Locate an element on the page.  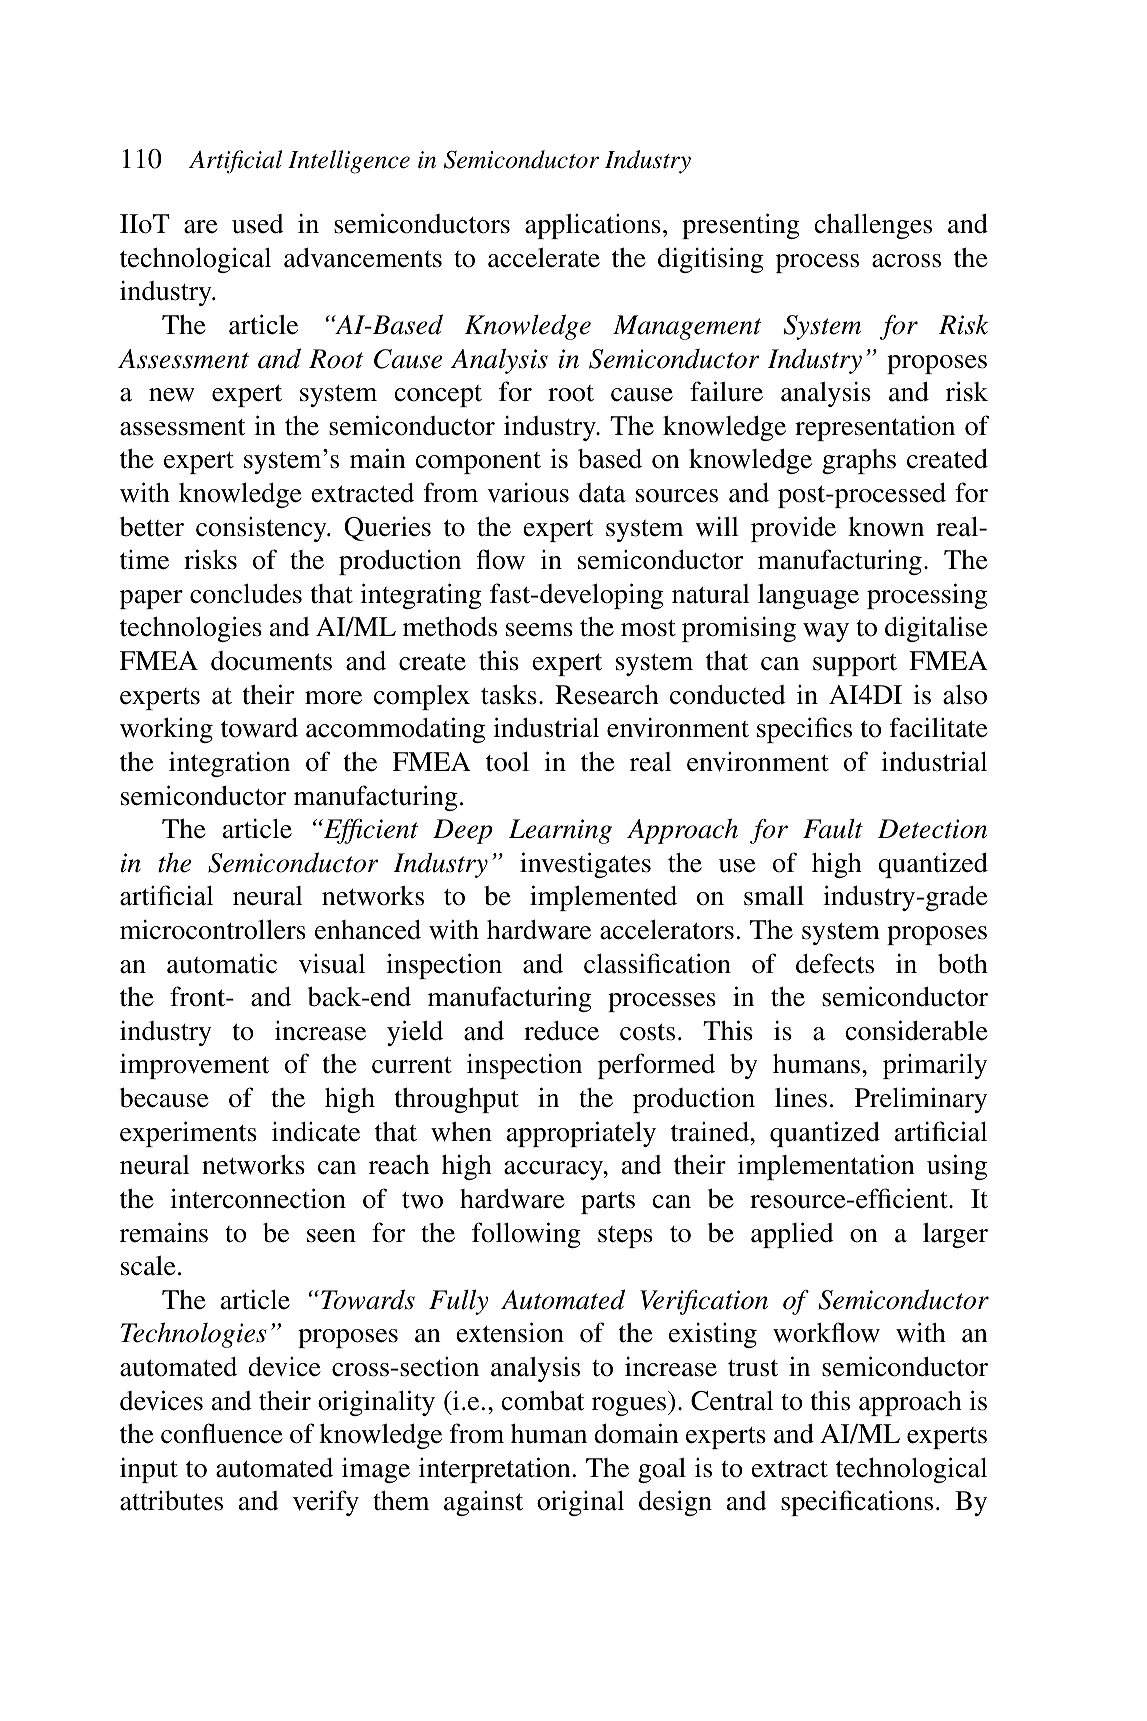
specifications is located at coordinates (857, 1503).
